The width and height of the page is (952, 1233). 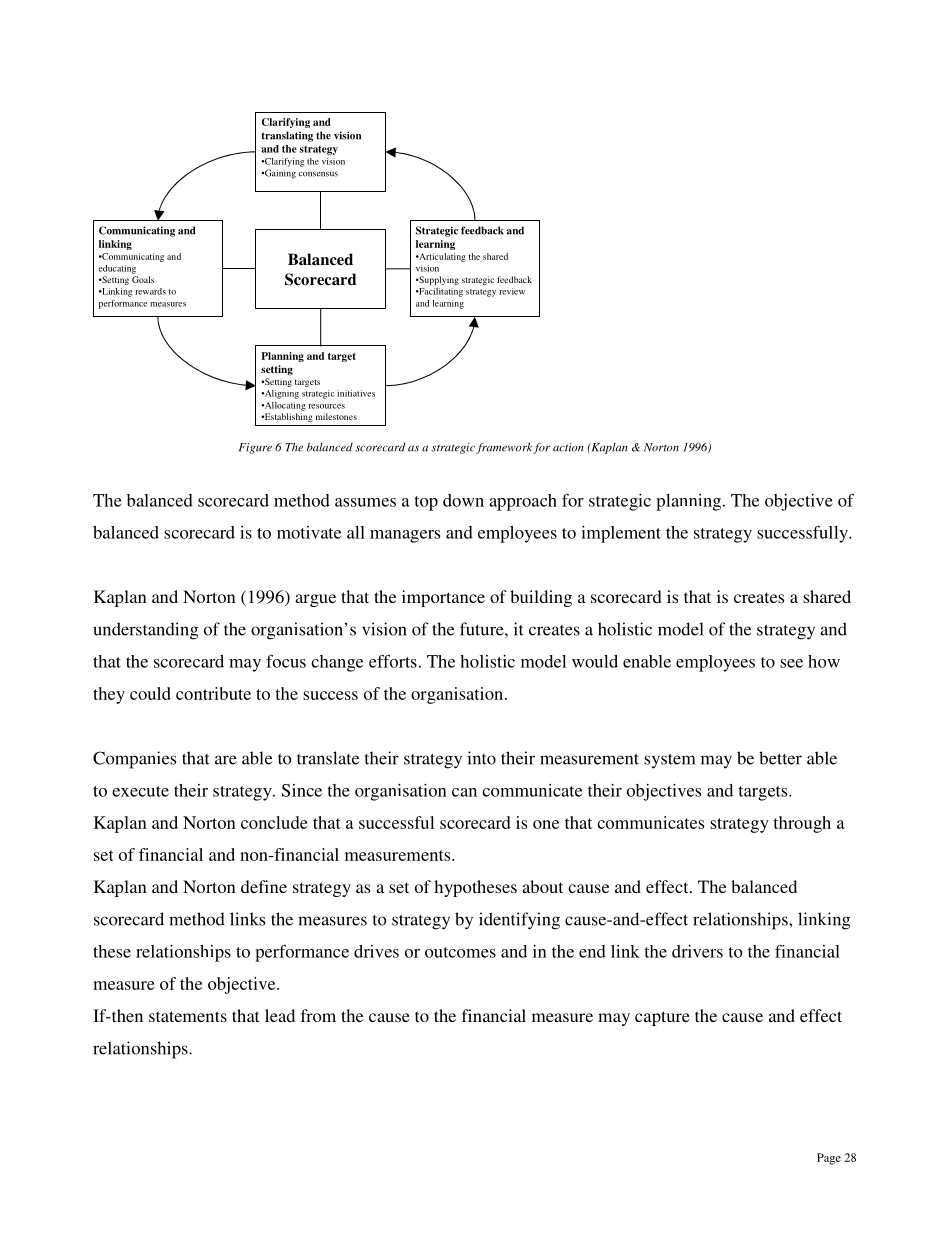 What do you see at coordinates (188, 1016) in the page?
I see `statements` at bounding box center [188, 1016].
